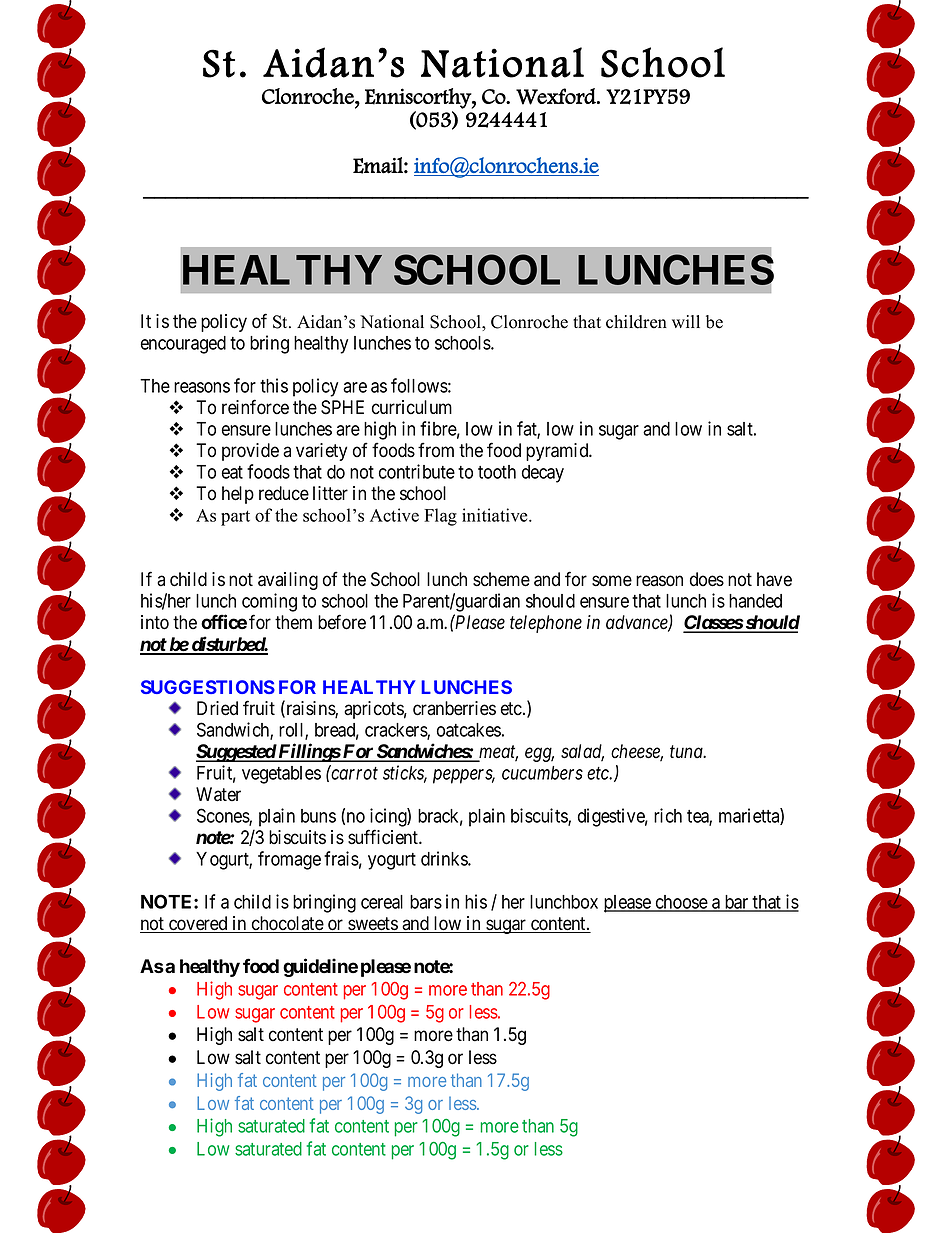  What do you see at coordinates (198, 924) in the screenshot?
I see `covered` at bounding box center [198, 924].
